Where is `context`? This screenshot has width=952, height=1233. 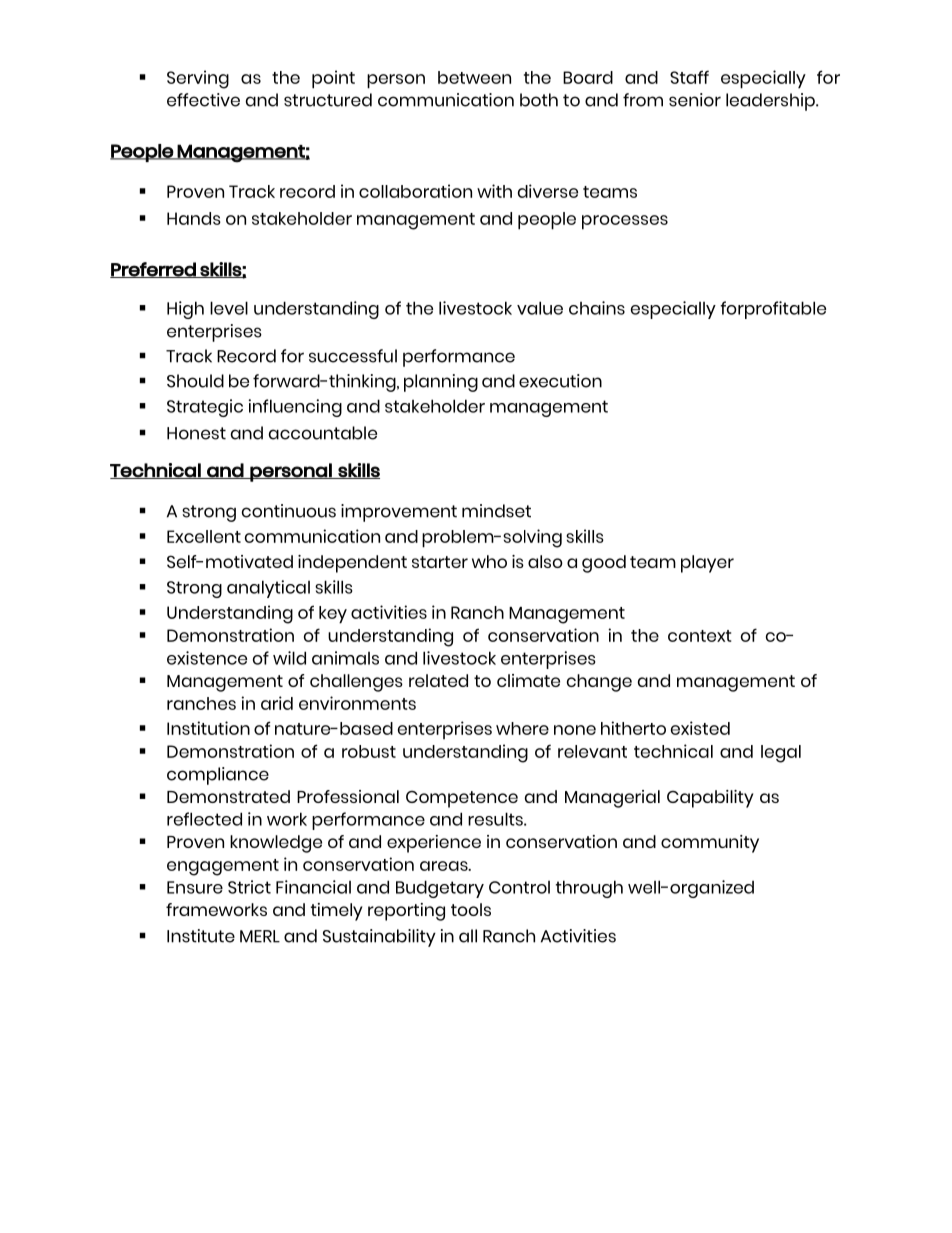
context is located at coordinates (699, 636).
